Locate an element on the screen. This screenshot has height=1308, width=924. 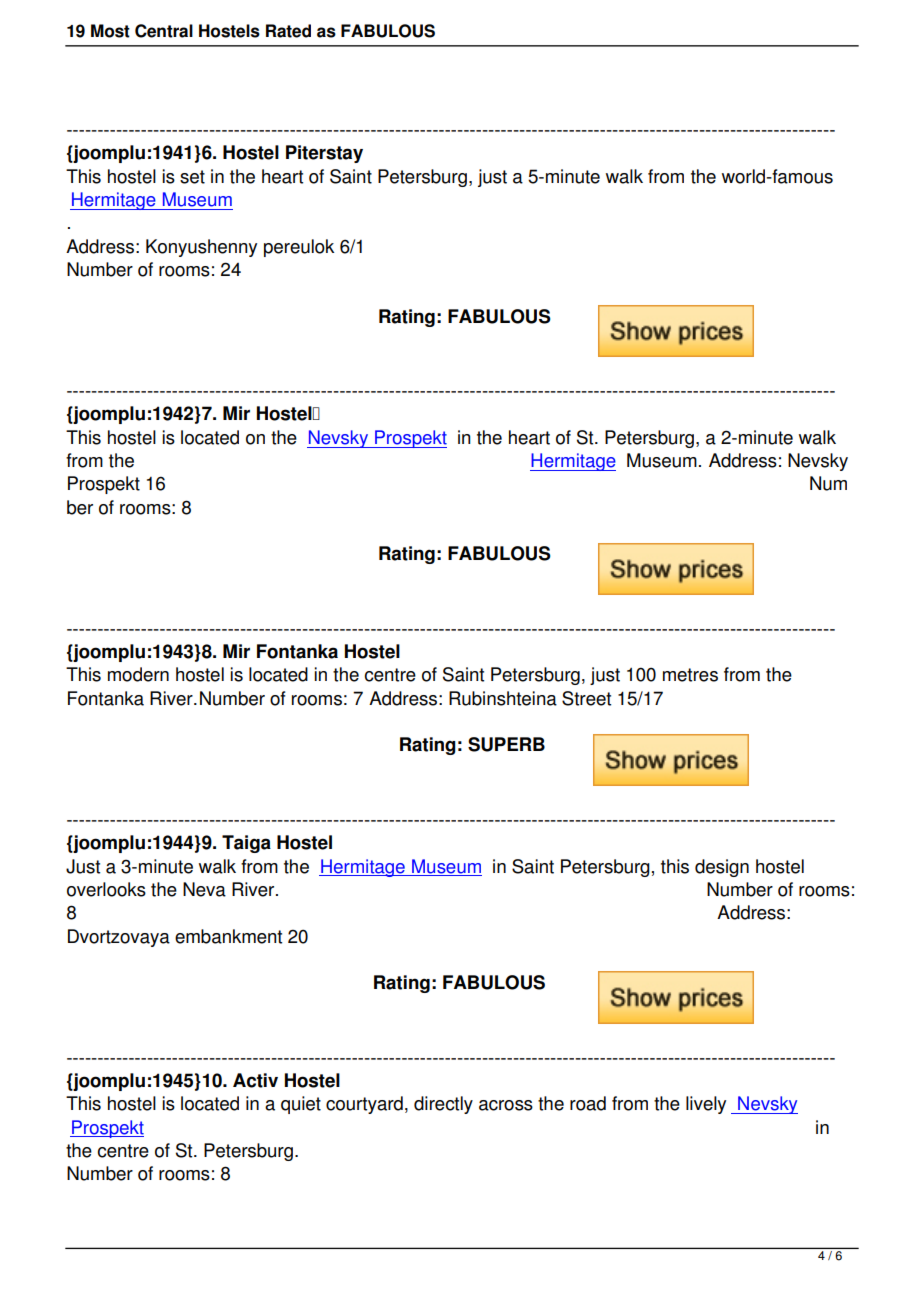
modern is located at coordinates (138, 674).
